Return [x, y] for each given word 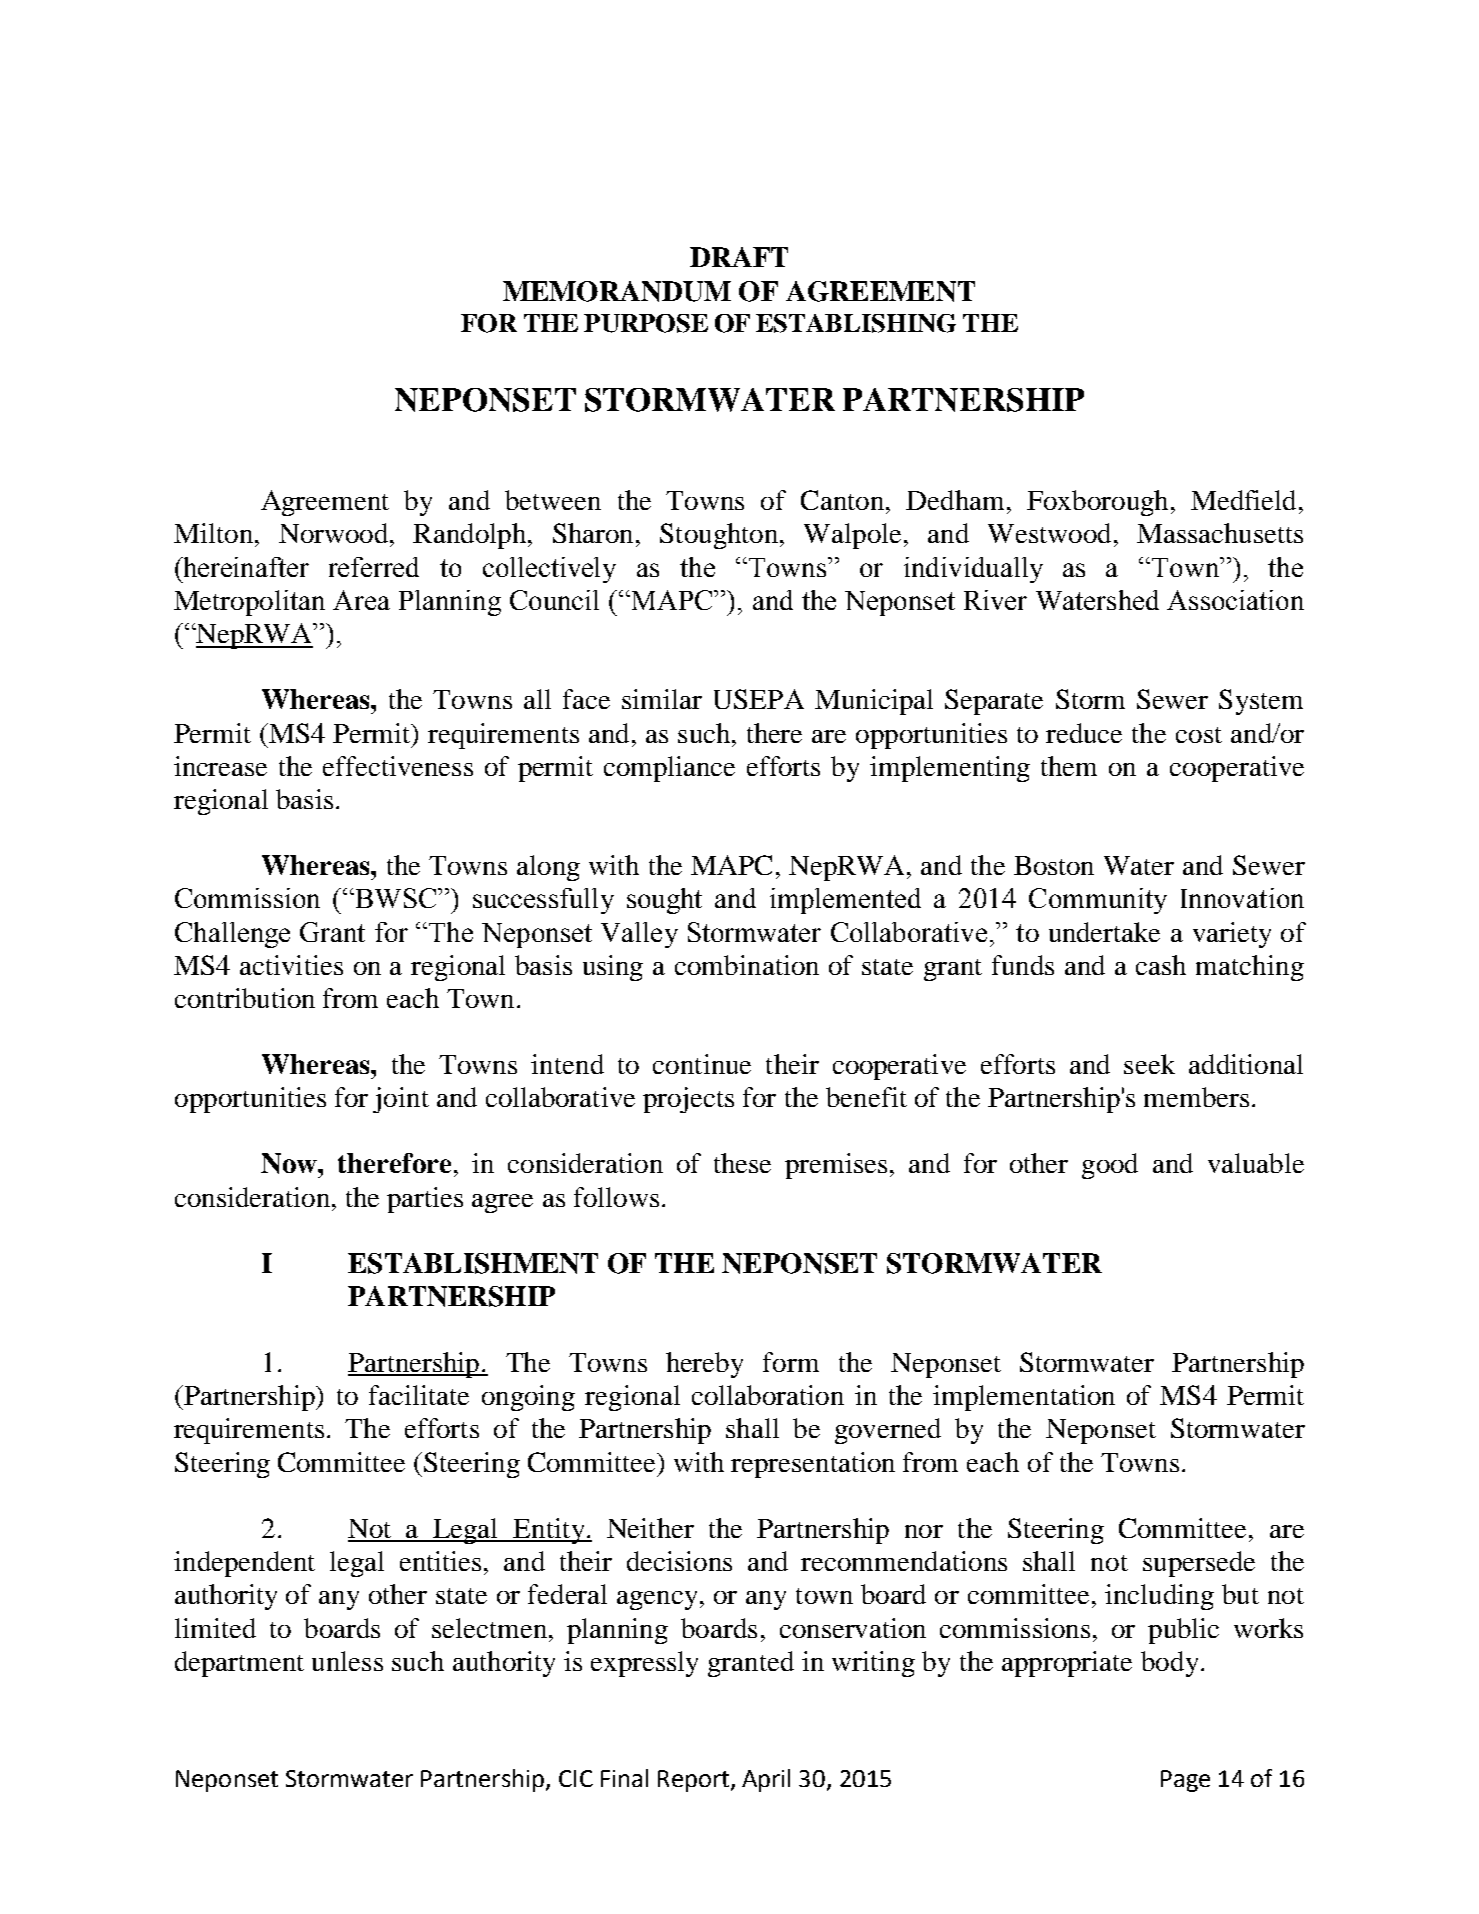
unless [347, 1661]
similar [662, 699]
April [766, 1780]
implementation [1024, 1398]
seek [1149, 1064]
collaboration [768, 1395]
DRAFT [739, 257]
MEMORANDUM [617, 291]
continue [702, 1064]
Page [1185, 1781]
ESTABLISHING [856, 323]
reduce [1084, 733]
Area [361, 600]
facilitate [419, 1395]
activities [291, 965]
